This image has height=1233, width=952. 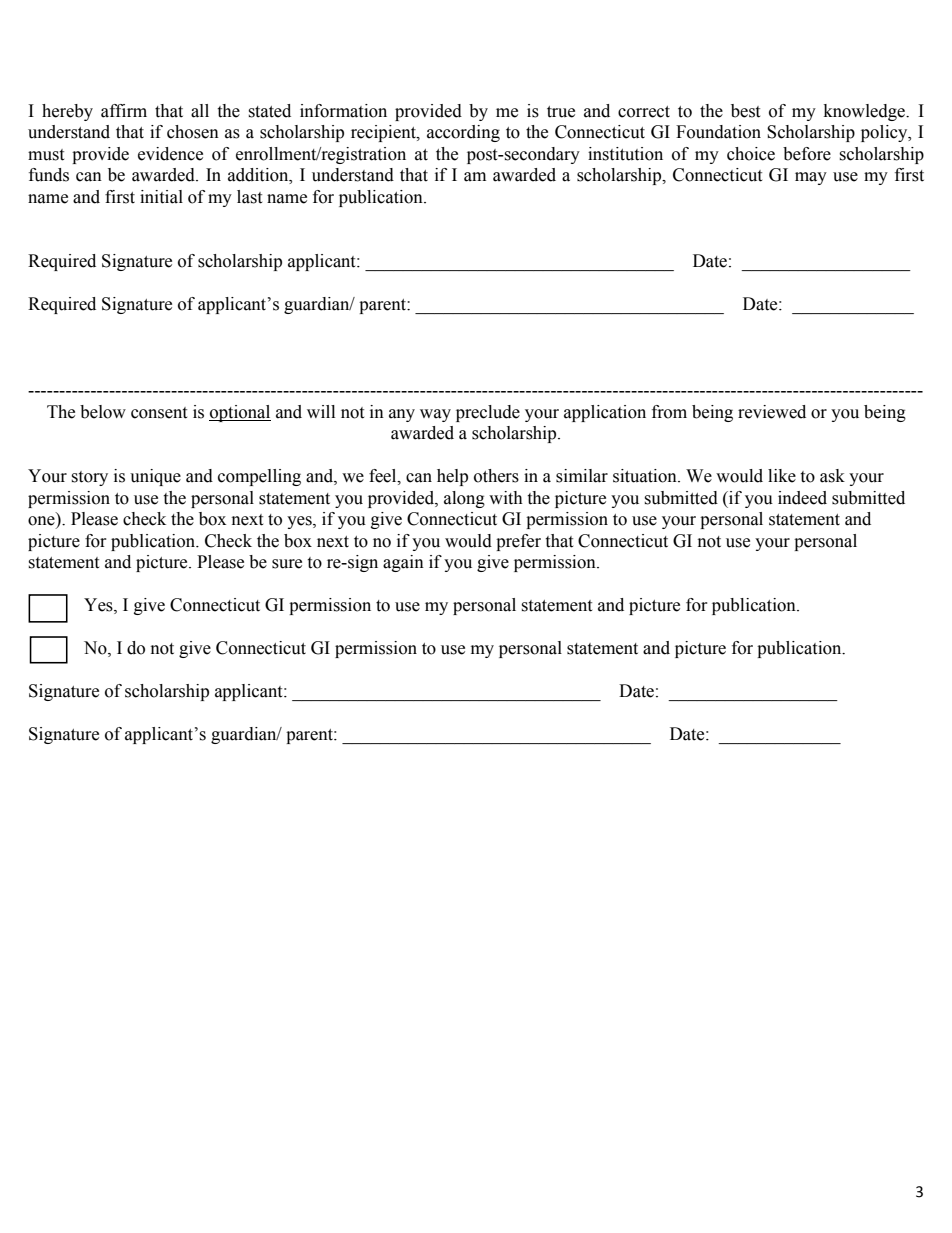 I want to click on preclude, so click(x=488, y=413).
